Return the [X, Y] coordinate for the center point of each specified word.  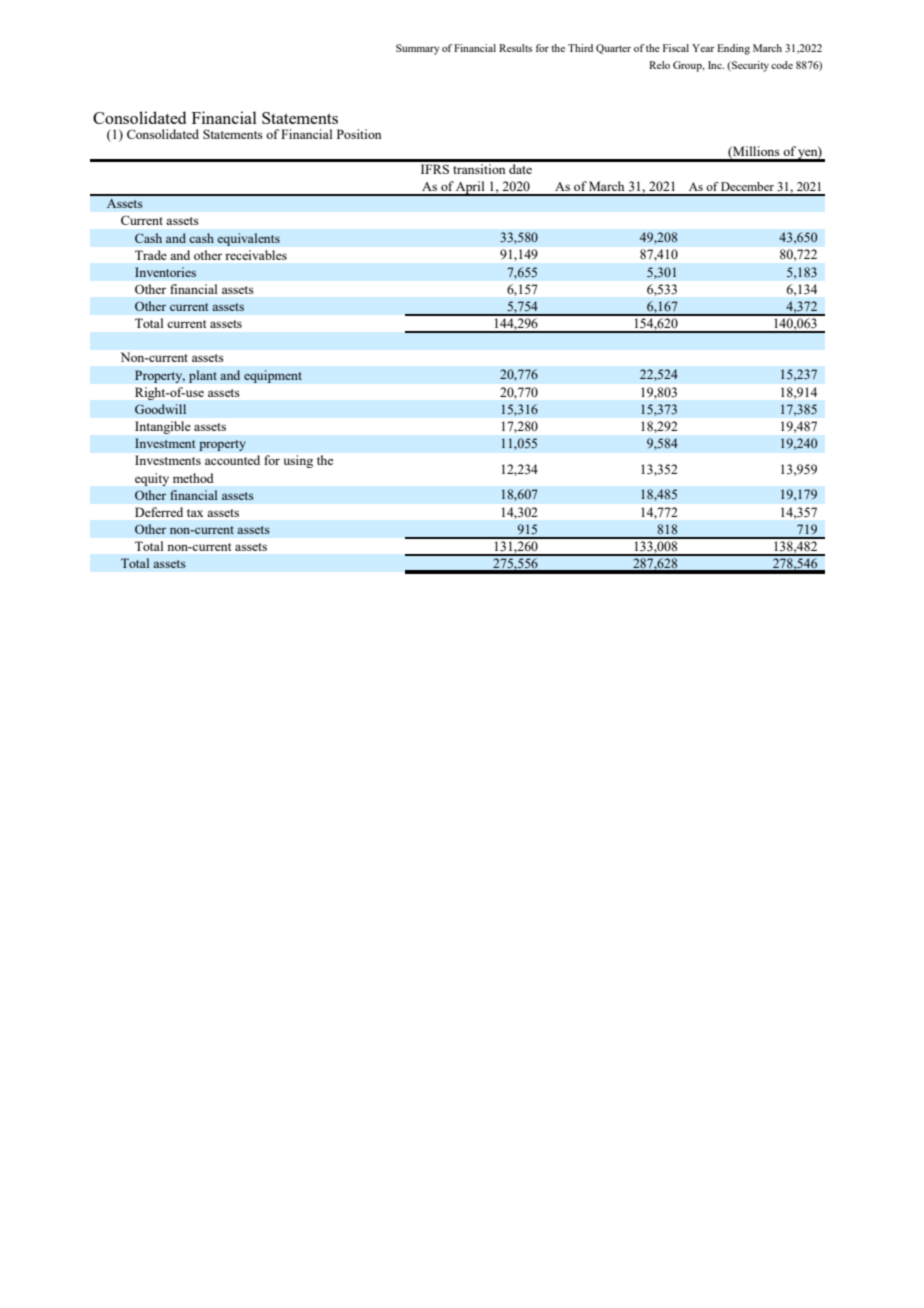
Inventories [165, 272]
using [298, 461]
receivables [256, 255]
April [470, 188]
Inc [716, 65]
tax [195, 513]
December [747, 186]
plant [203, 376]
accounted [232, 460]
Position [359, 134]
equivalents [248, 239]
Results [515, 48]
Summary [418, 49]
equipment [273, 376]
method [193, 478]
